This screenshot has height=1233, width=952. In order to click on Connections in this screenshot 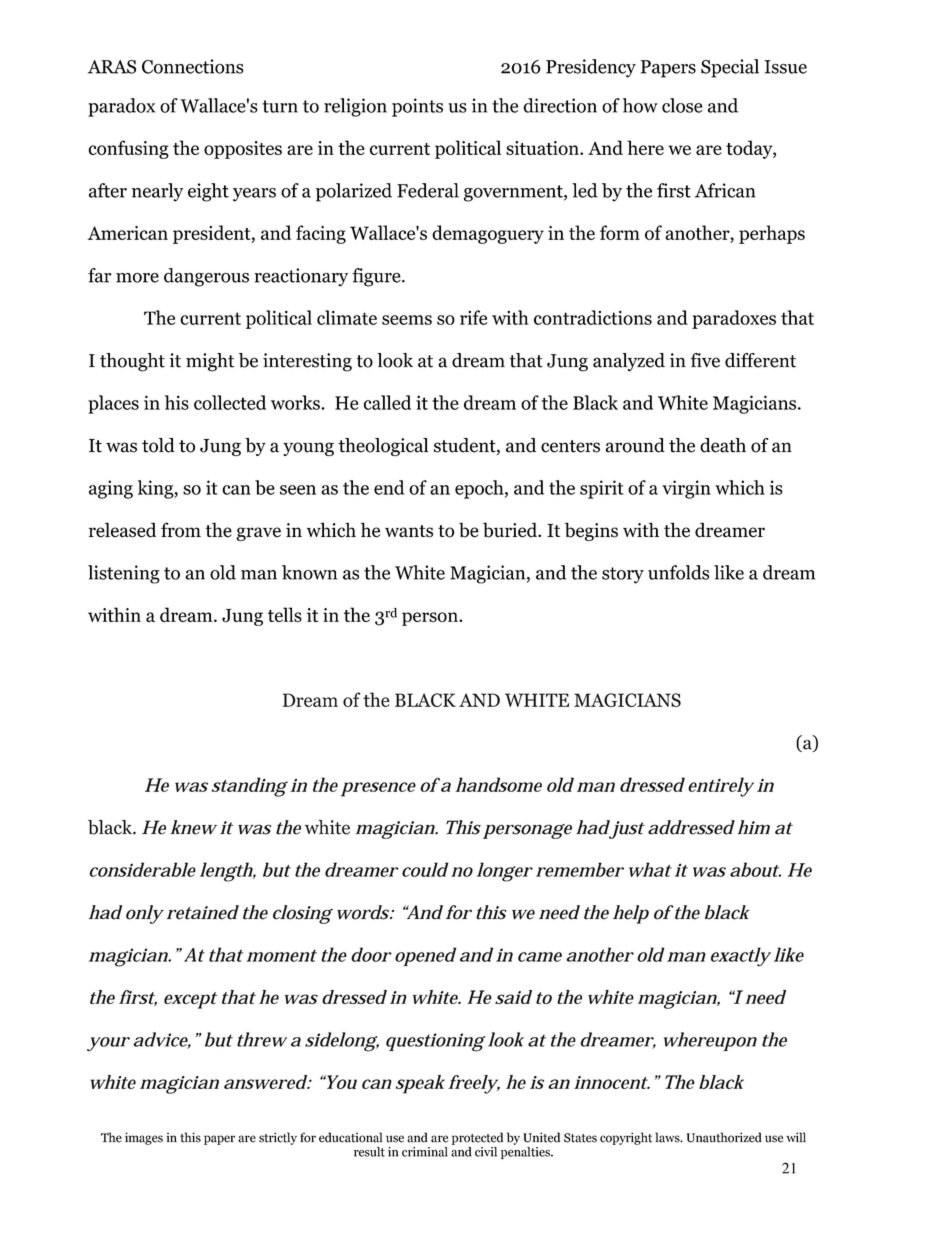, I will do `click(193, 66)`.
